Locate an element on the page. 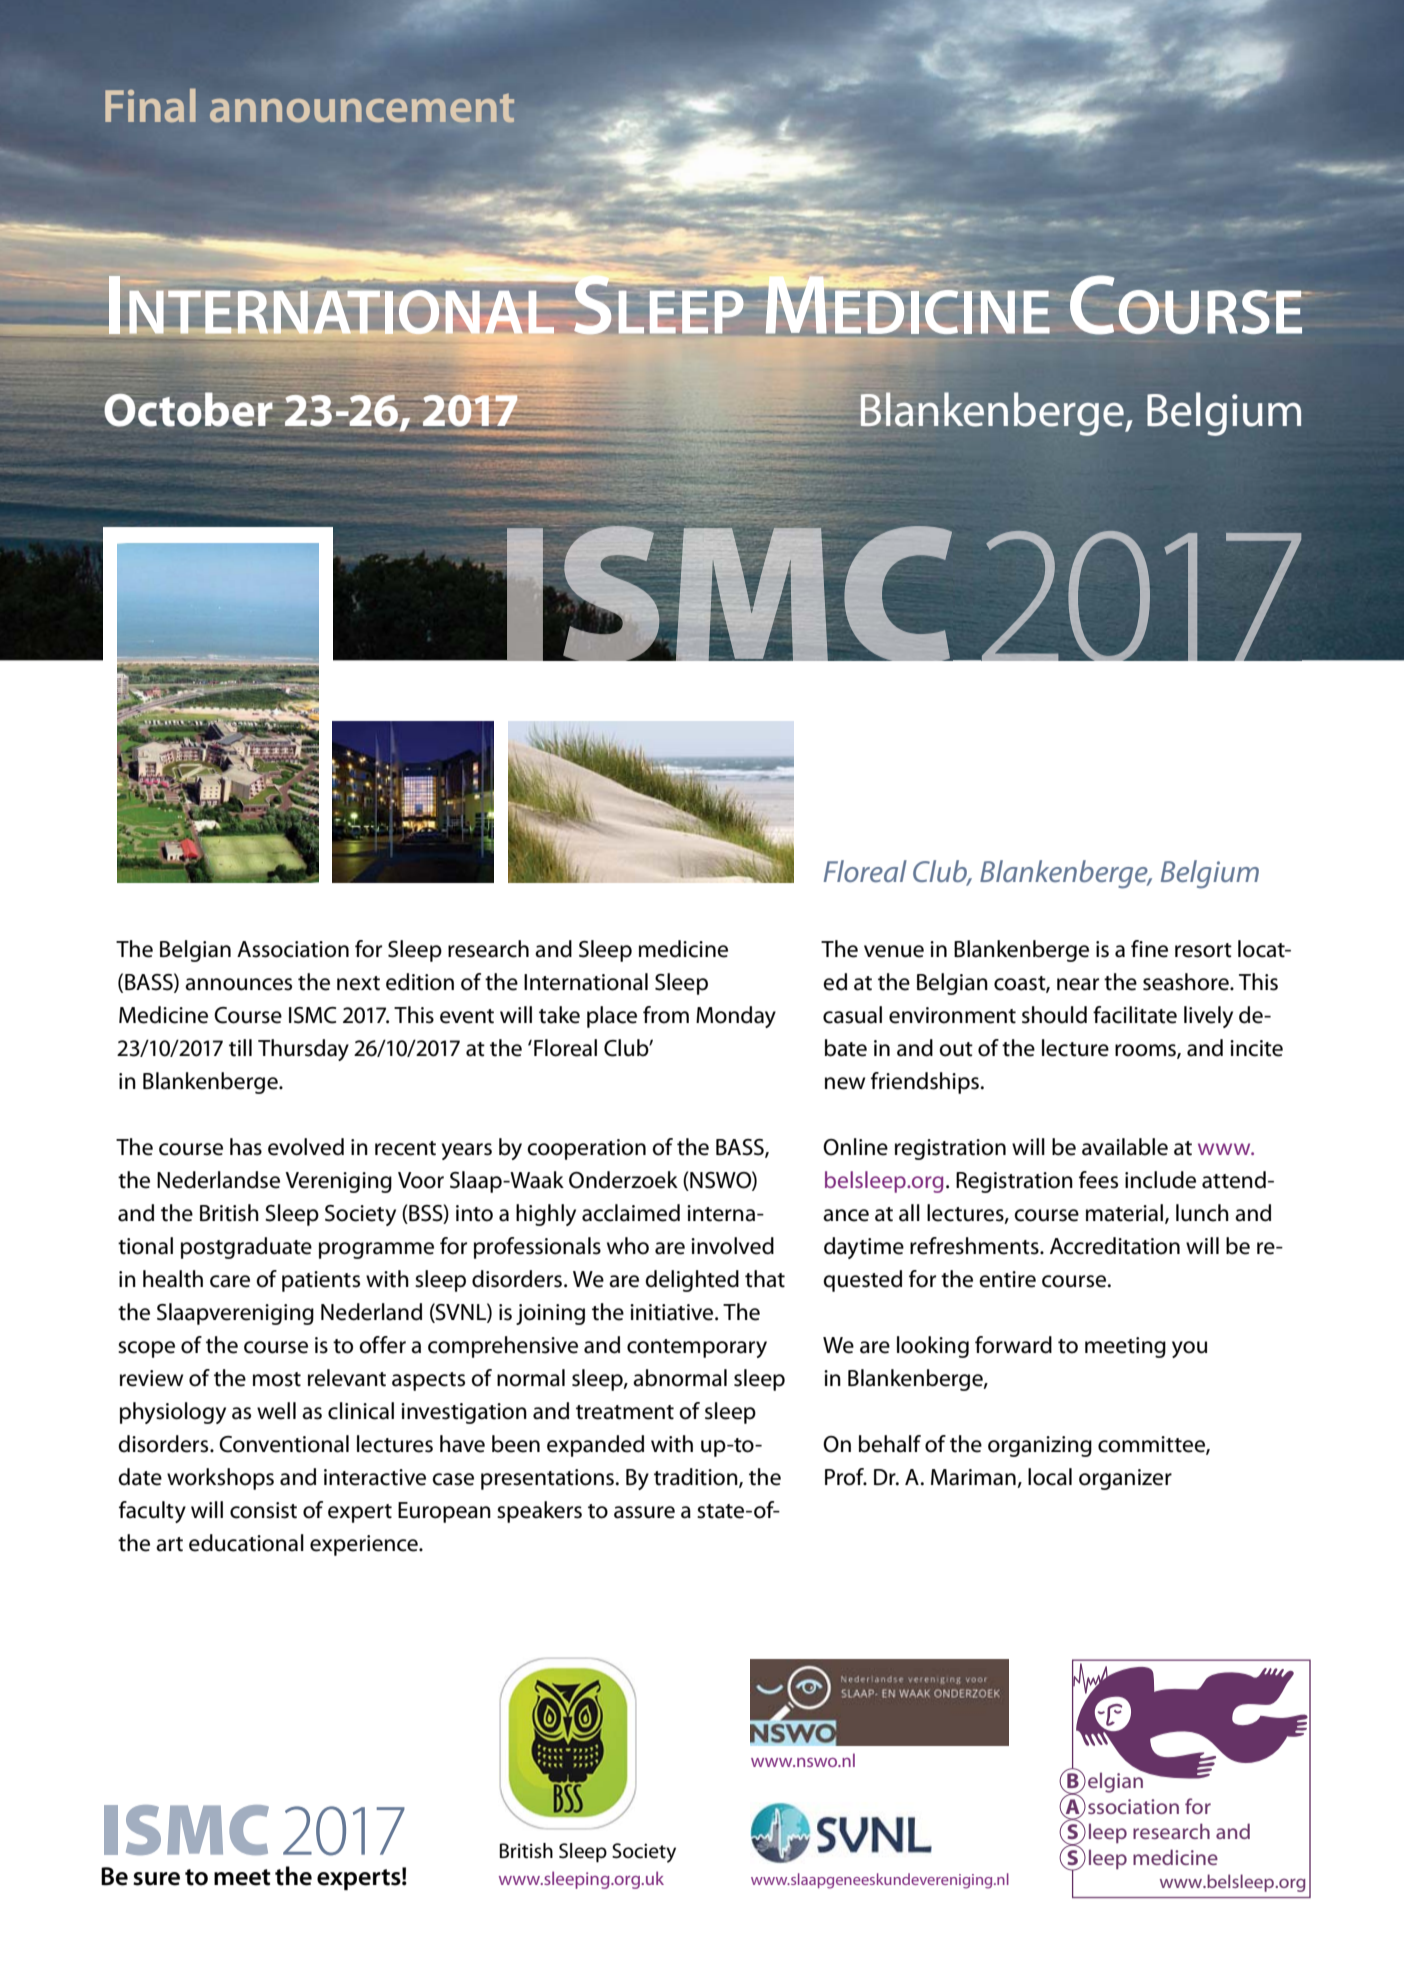  announces is located at coordinates (238, 984).
